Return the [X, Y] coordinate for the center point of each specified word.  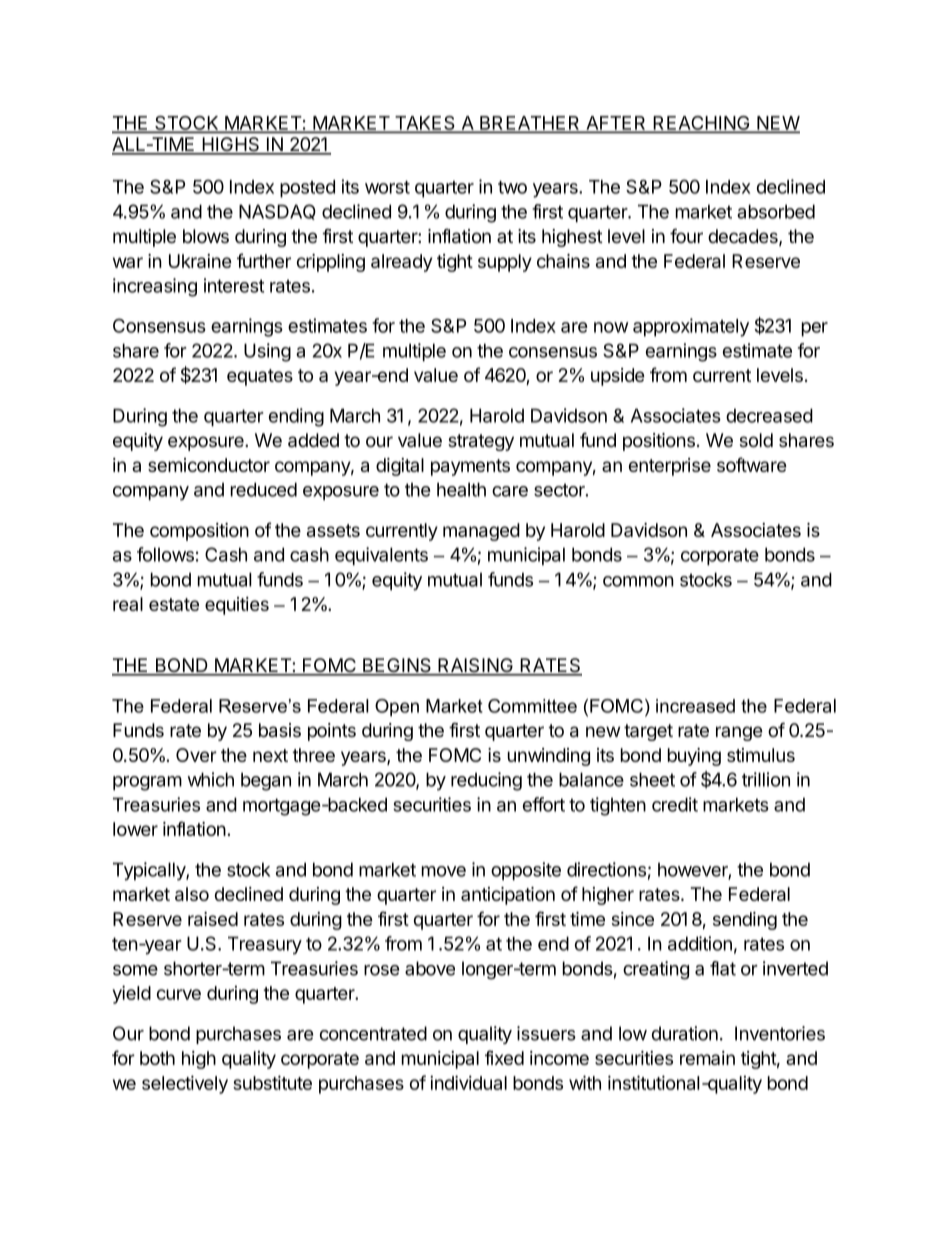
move [444, 871]
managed [481, 532]
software [752, 464]
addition [700, 943]
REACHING [701, 124]
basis [280, 730]
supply [505, 263]
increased [695, 706]
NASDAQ [277, 212]
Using [267, 352]
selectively [185, 1084]
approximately [691, 327]
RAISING [475, 666]
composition [199, 532]
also [192, 894]
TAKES [425, 124]
